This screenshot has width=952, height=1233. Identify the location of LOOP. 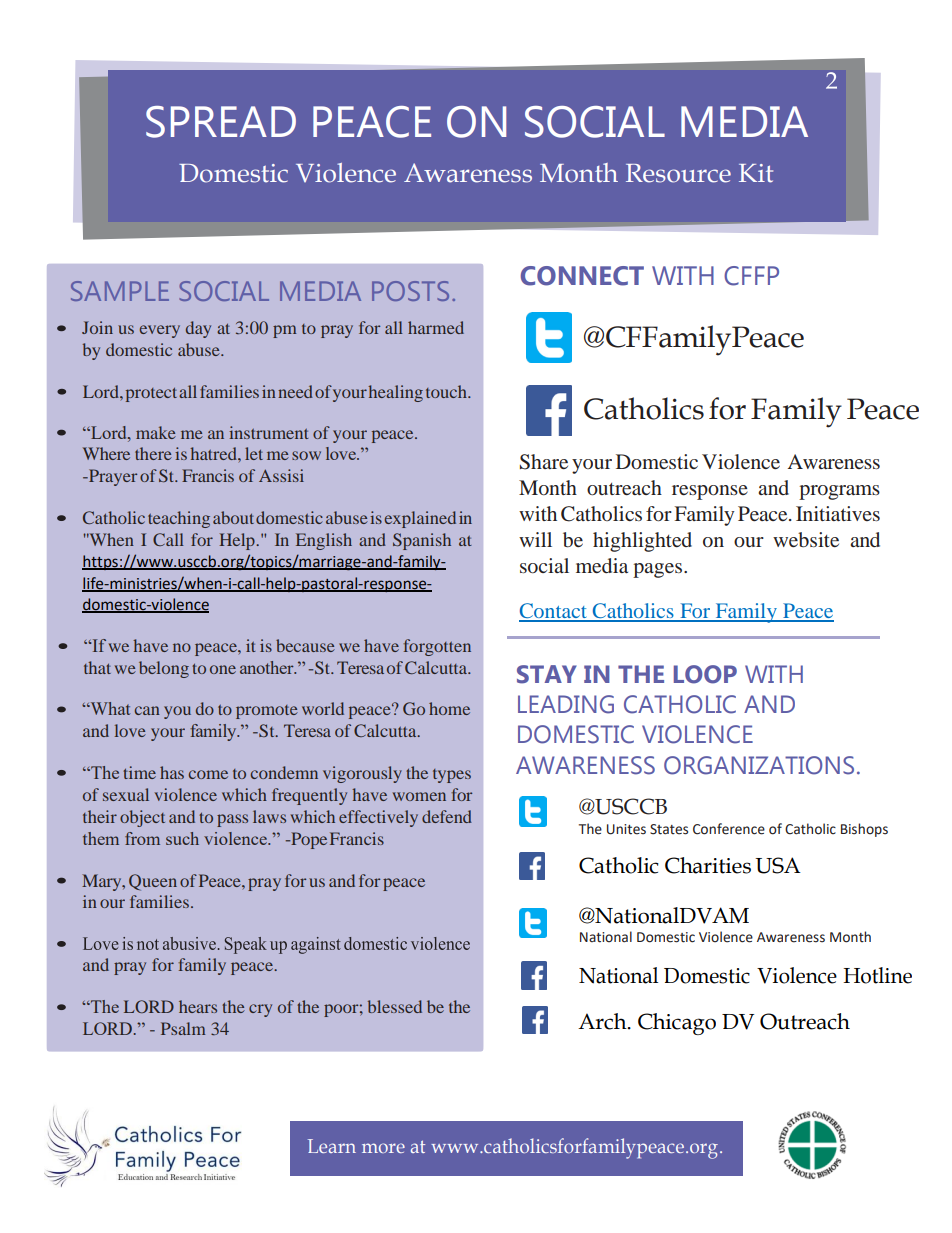
(705, 674).
